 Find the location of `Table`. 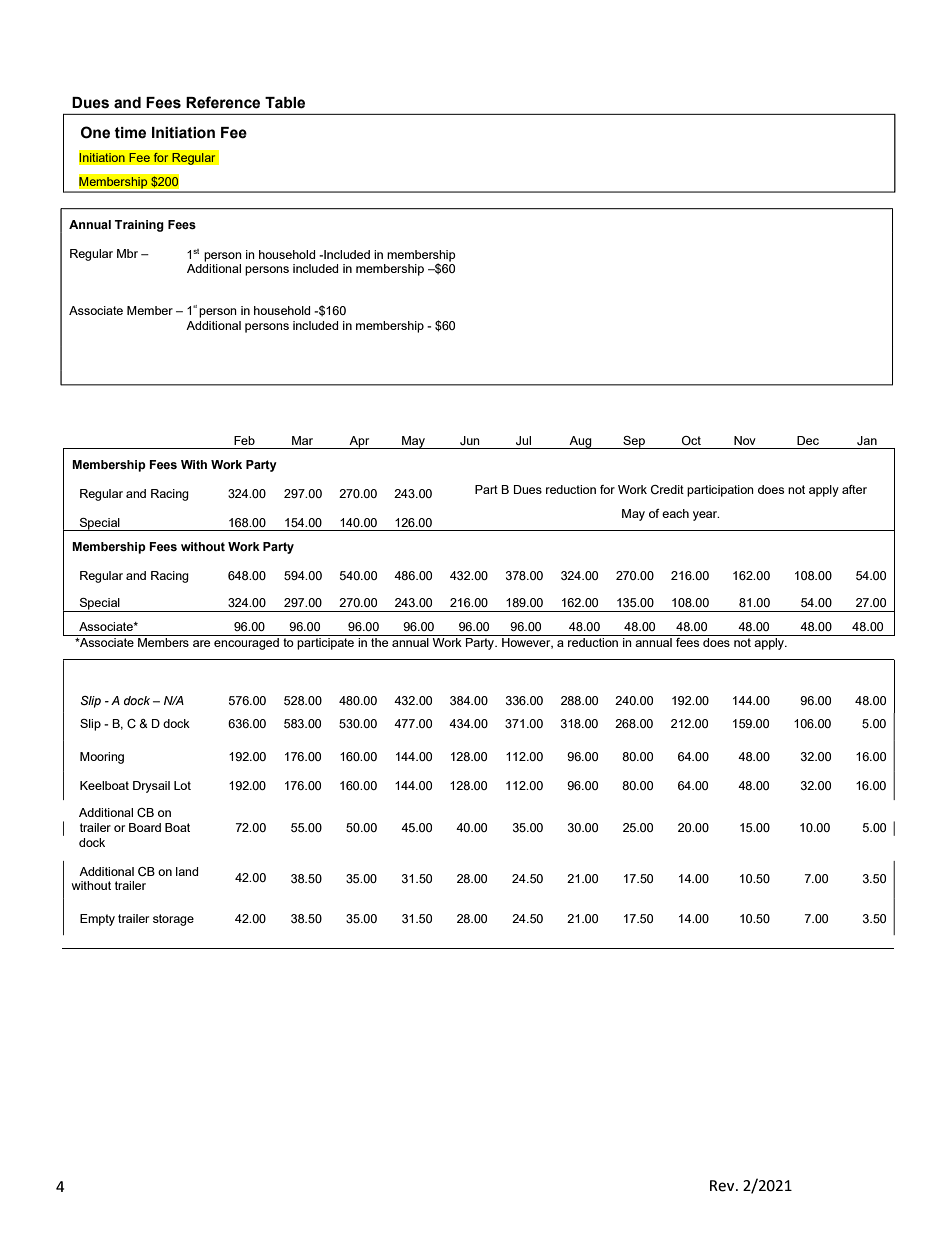

Table is located at coordinates (285, 103).
